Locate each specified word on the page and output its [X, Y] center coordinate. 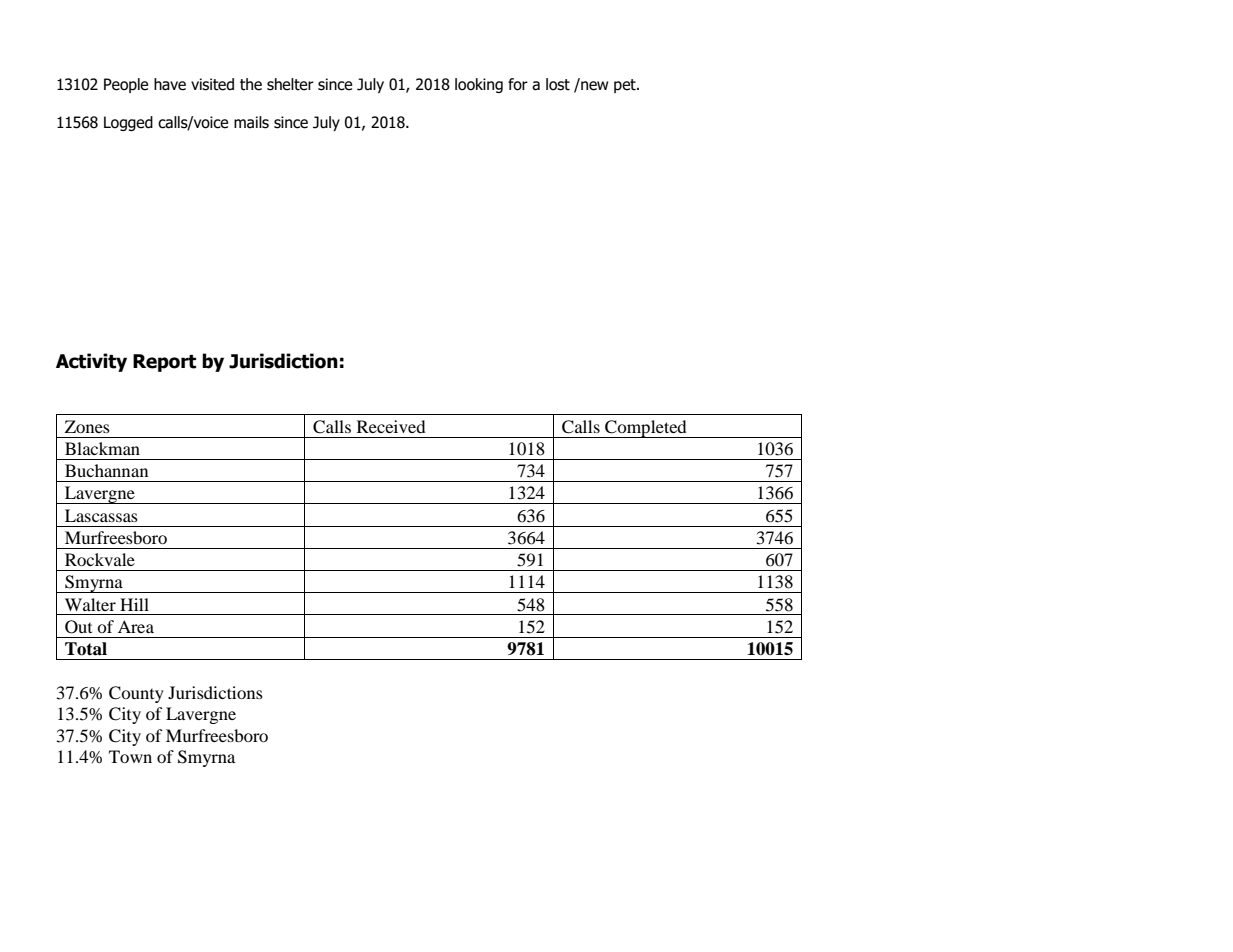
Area [136, 626]
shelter [290, 84]
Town [130, 756]
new [593, 85]
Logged [128, 123]
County [136, 694]
